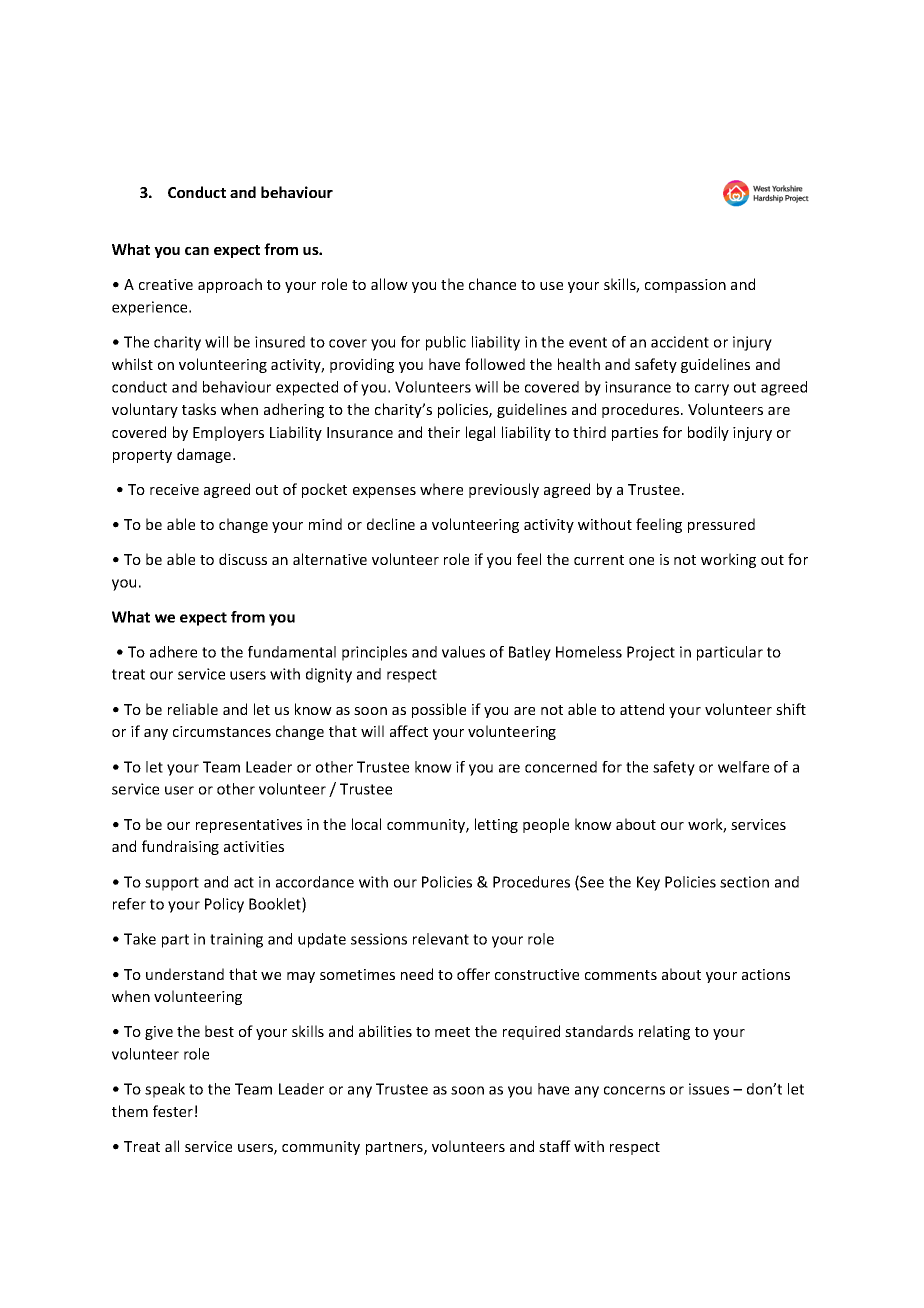  I want to click on approach, so click(230, 285).
